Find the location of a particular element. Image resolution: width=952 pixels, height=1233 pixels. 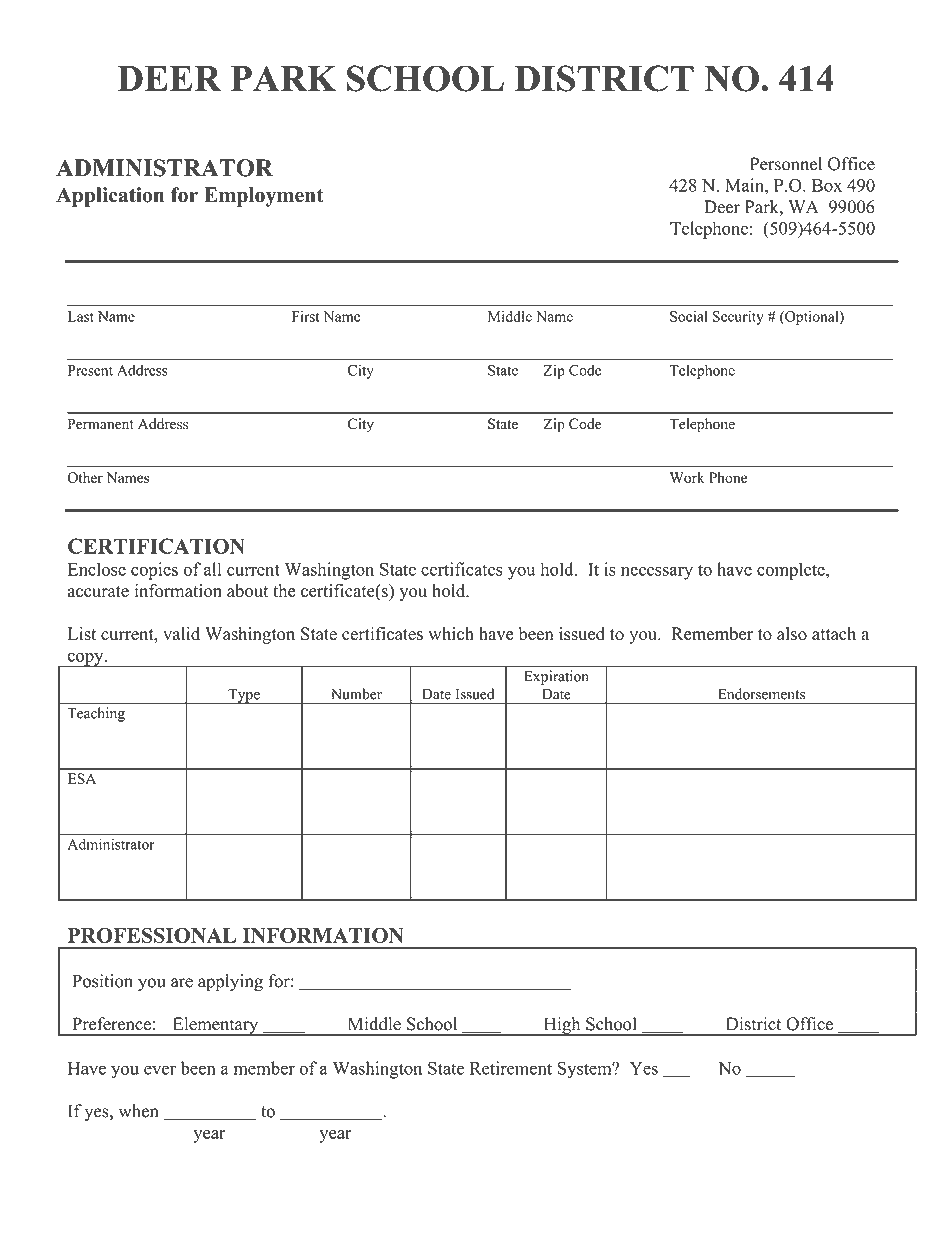

Retirement is located at coordinates (511, 1068).
